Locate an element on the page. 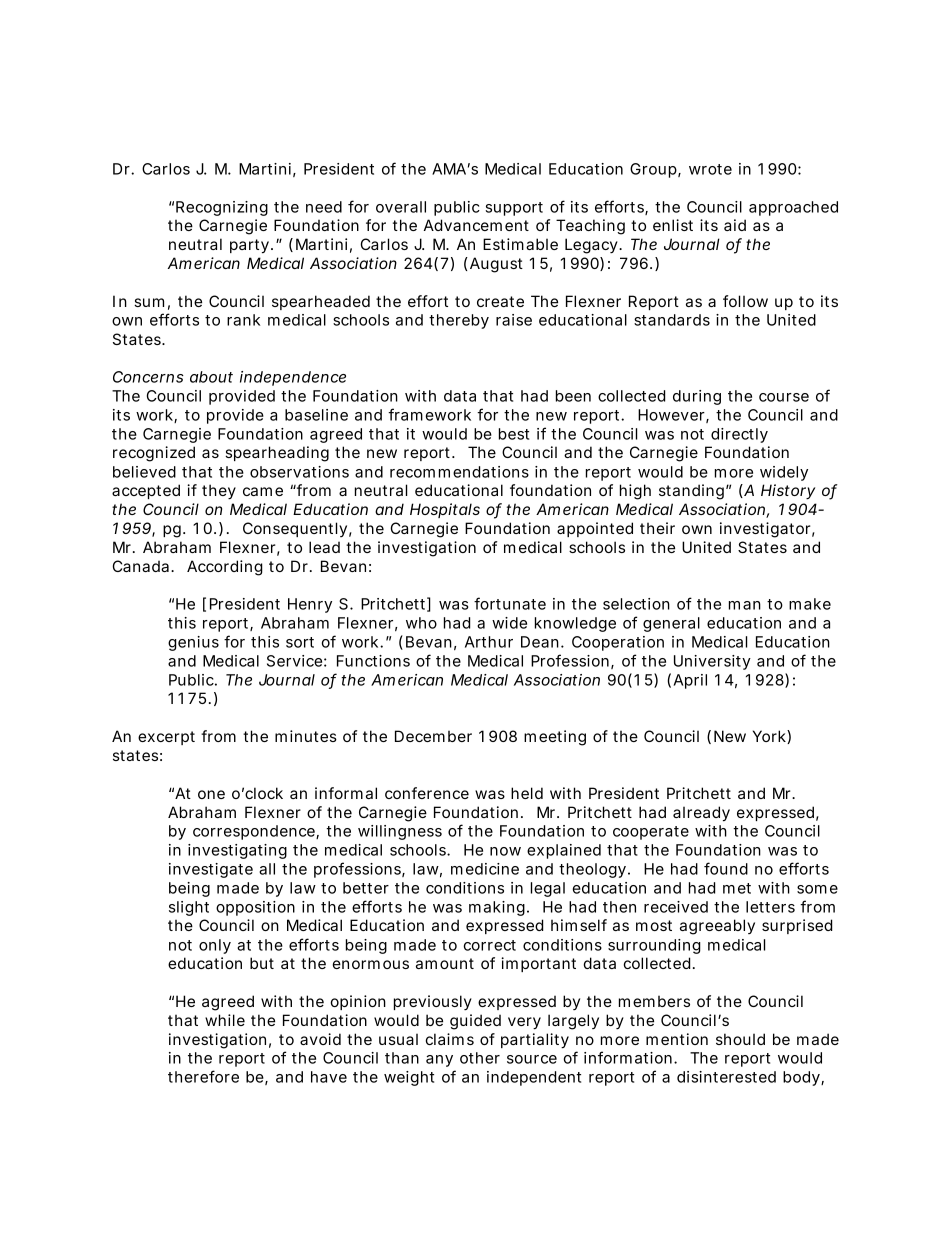 This page has width=952, height=1233. should is located at coordinates (740, 1039).
